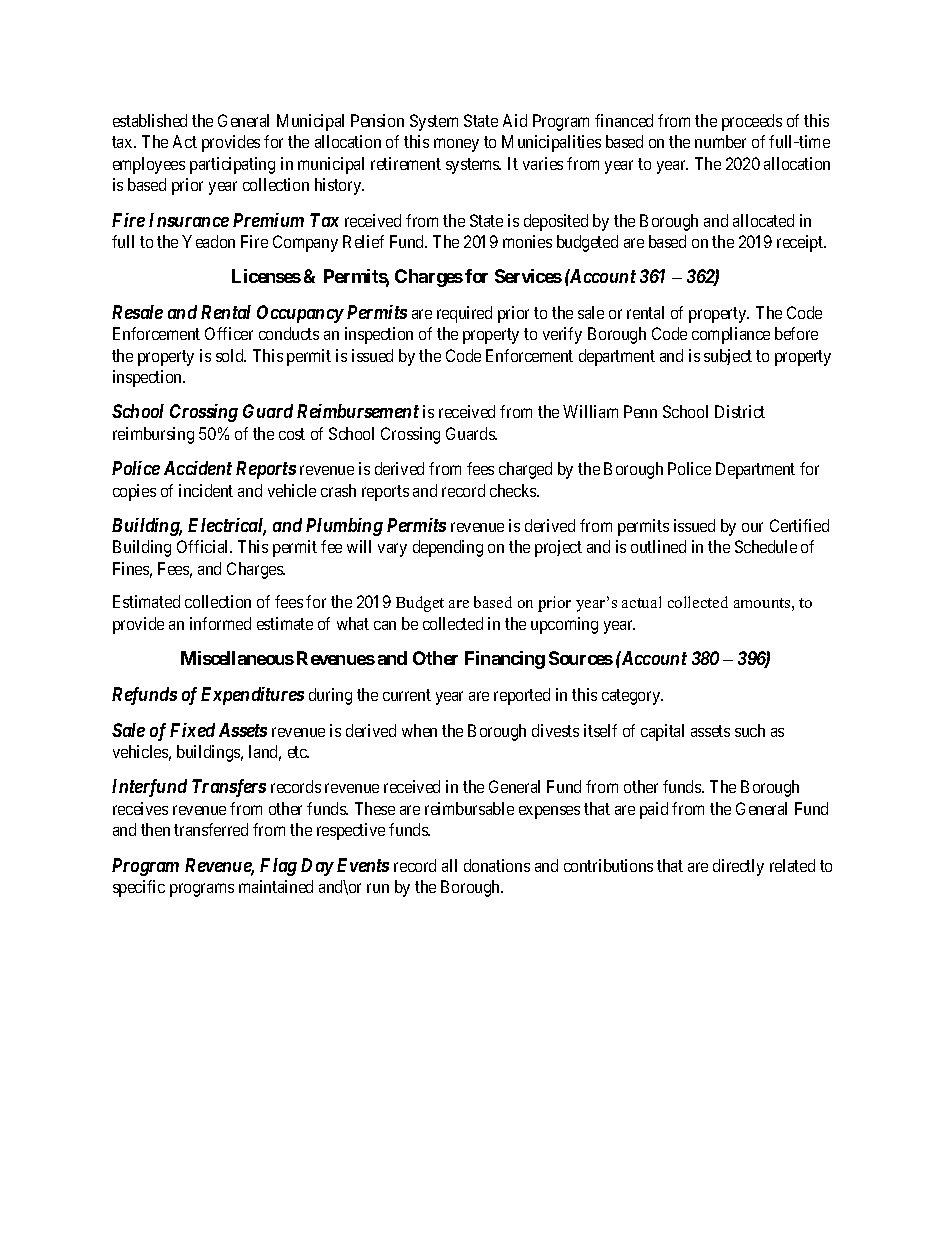  What do you see at coordinates (232, 165) in the page?
I see `participating` at bounding box center [232, 165].
